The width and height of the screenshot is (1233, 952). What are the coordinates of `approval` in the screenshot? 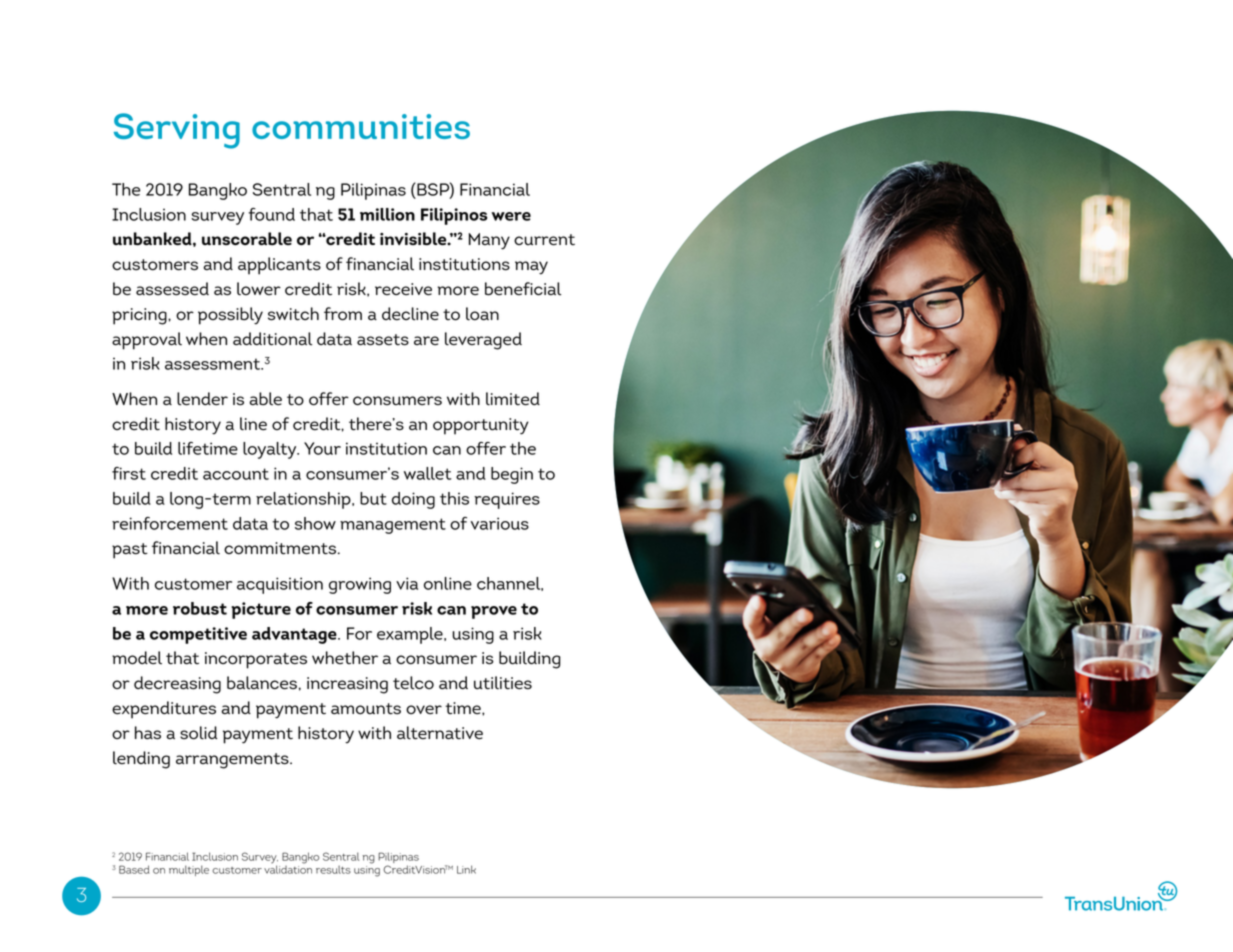 It's located at (147, 341).
